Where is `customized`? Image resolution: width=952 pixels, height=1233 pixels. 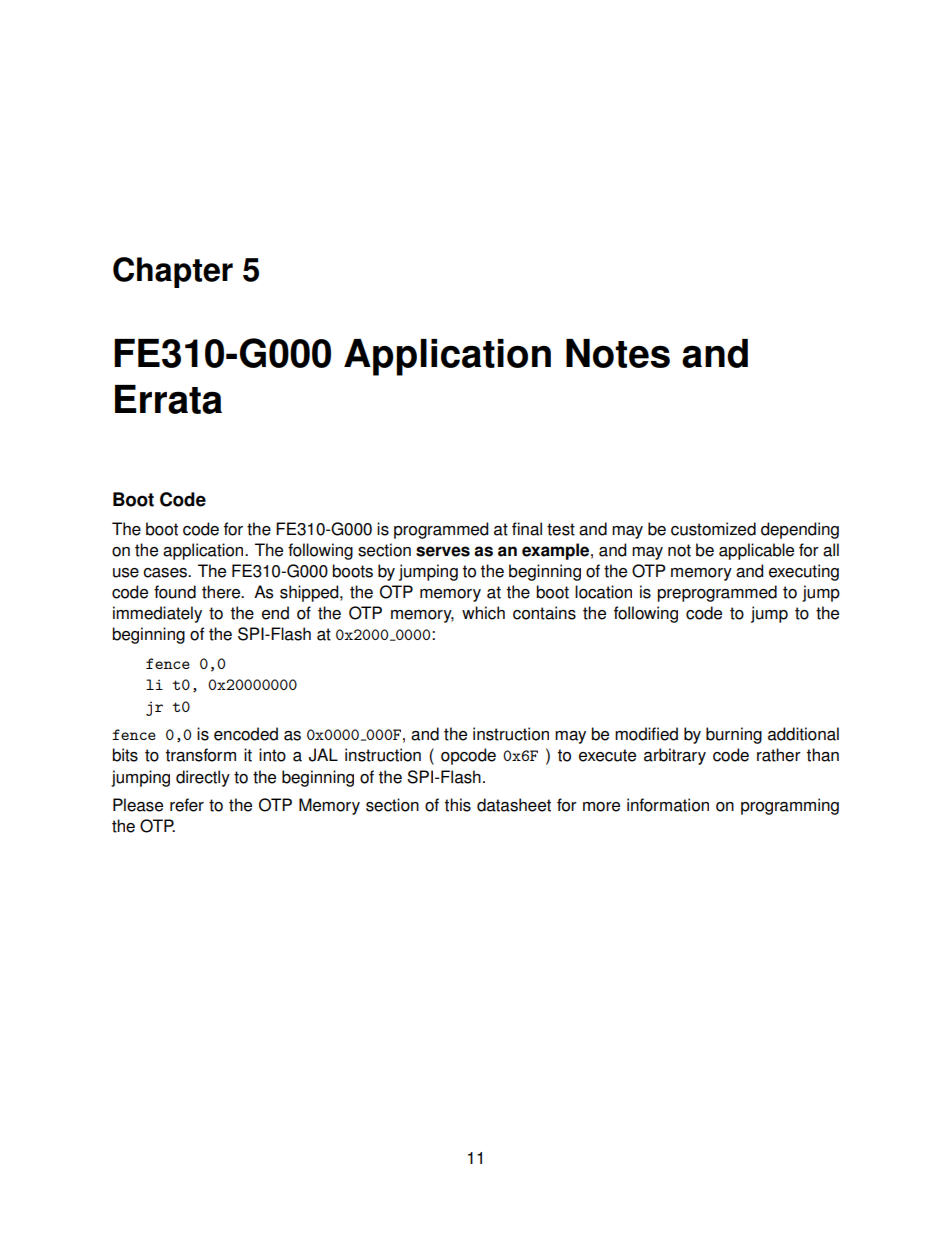 customized is located at coordinates (713, 529).
